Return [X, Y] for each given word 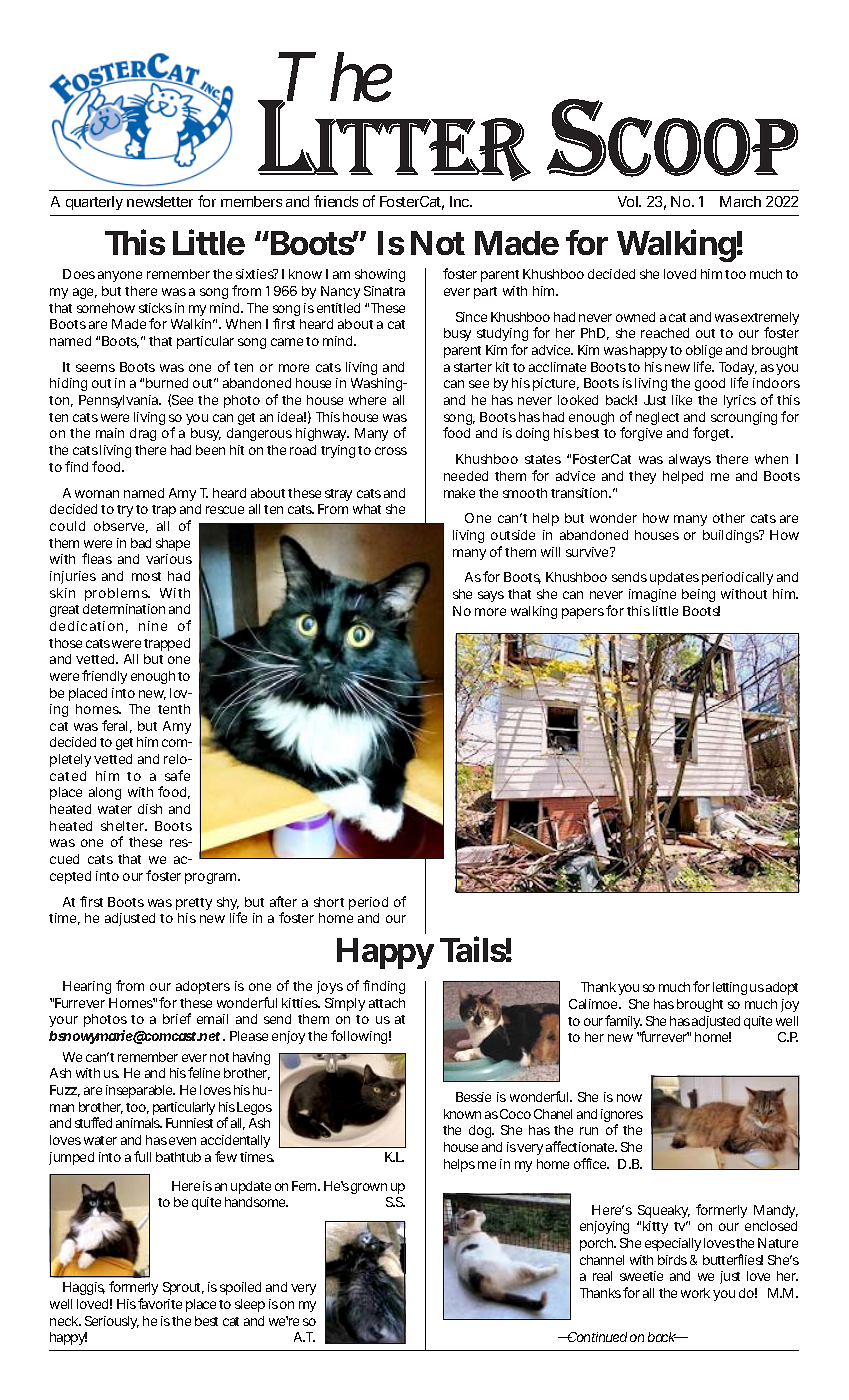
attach [387, 1003]
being [698, 595]
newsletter [160, 201]
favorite [160, 1303]
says [491, 596]
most [146, 576]
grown [369, 1188]
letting [730, 988]
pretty [194, 904]
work [695, 1293]
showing [380, 275]
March [740, 201]
